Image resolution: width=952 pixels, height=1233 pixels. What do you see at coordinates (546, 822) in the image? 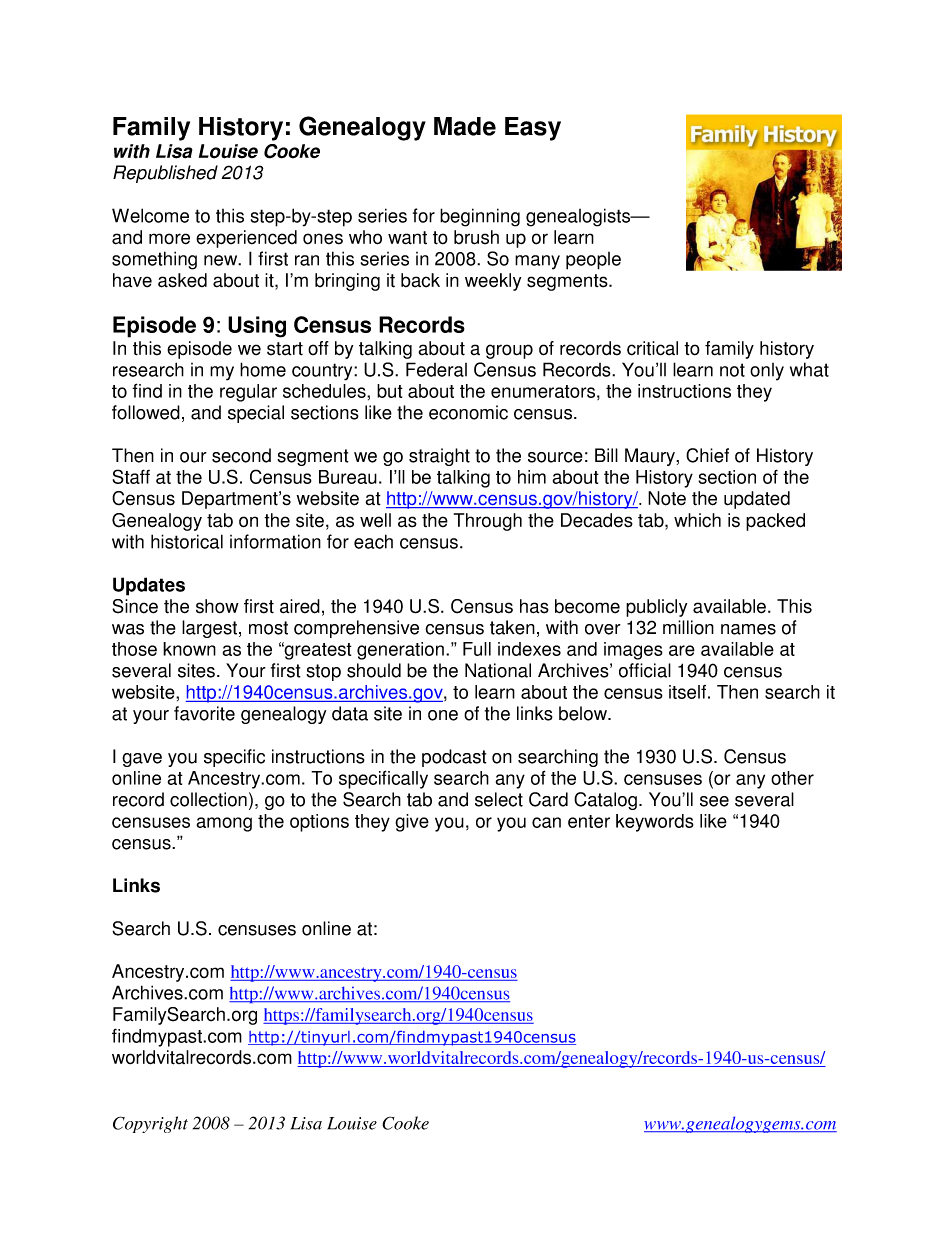
I see `can` at bounding box center [546, 822].
